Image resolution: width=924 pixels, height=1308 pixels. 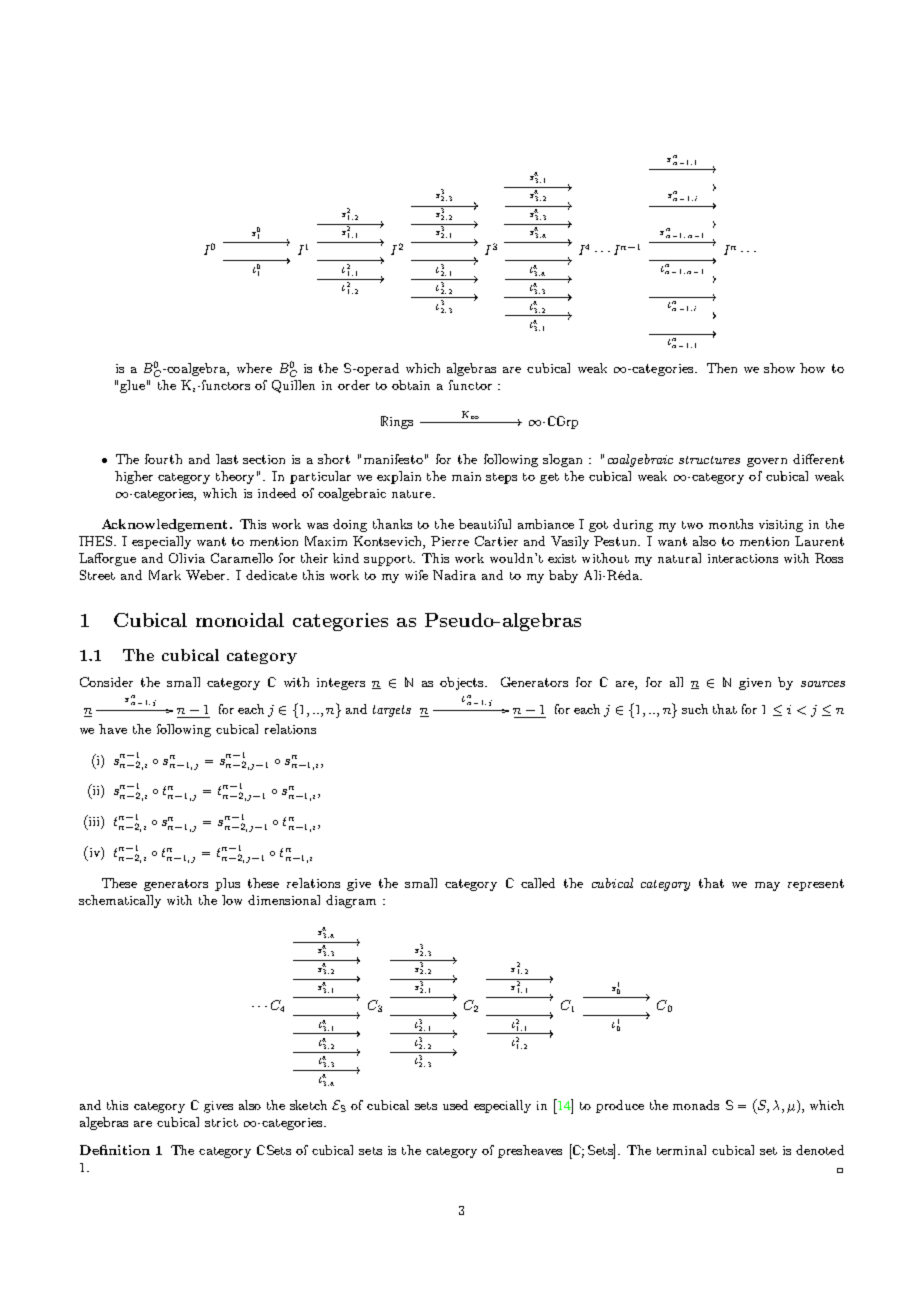 I want to click on targets, so click(x=392, y=711).
